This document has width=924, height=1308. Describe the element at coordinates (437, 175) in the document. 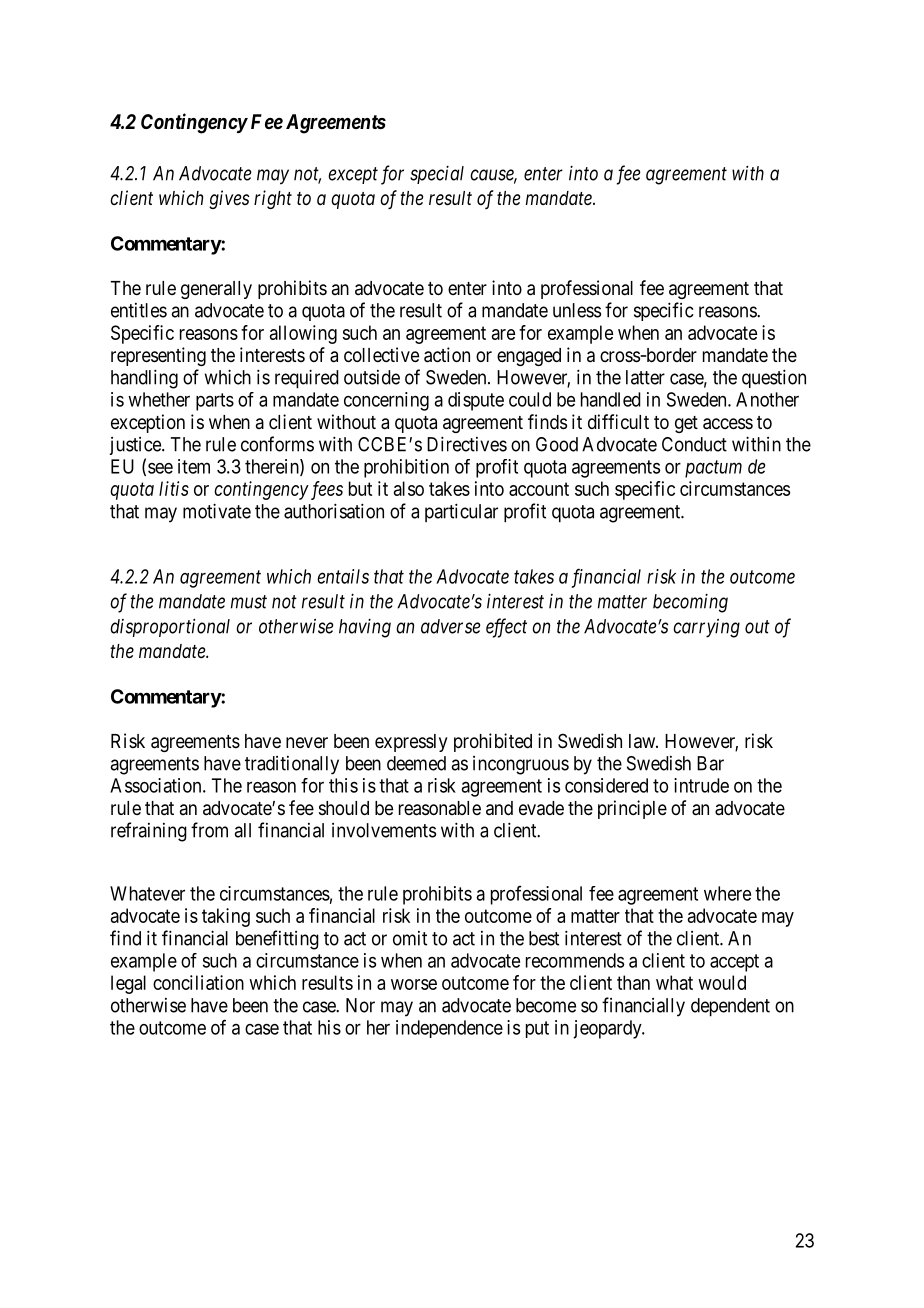

I see `special` at that location.
